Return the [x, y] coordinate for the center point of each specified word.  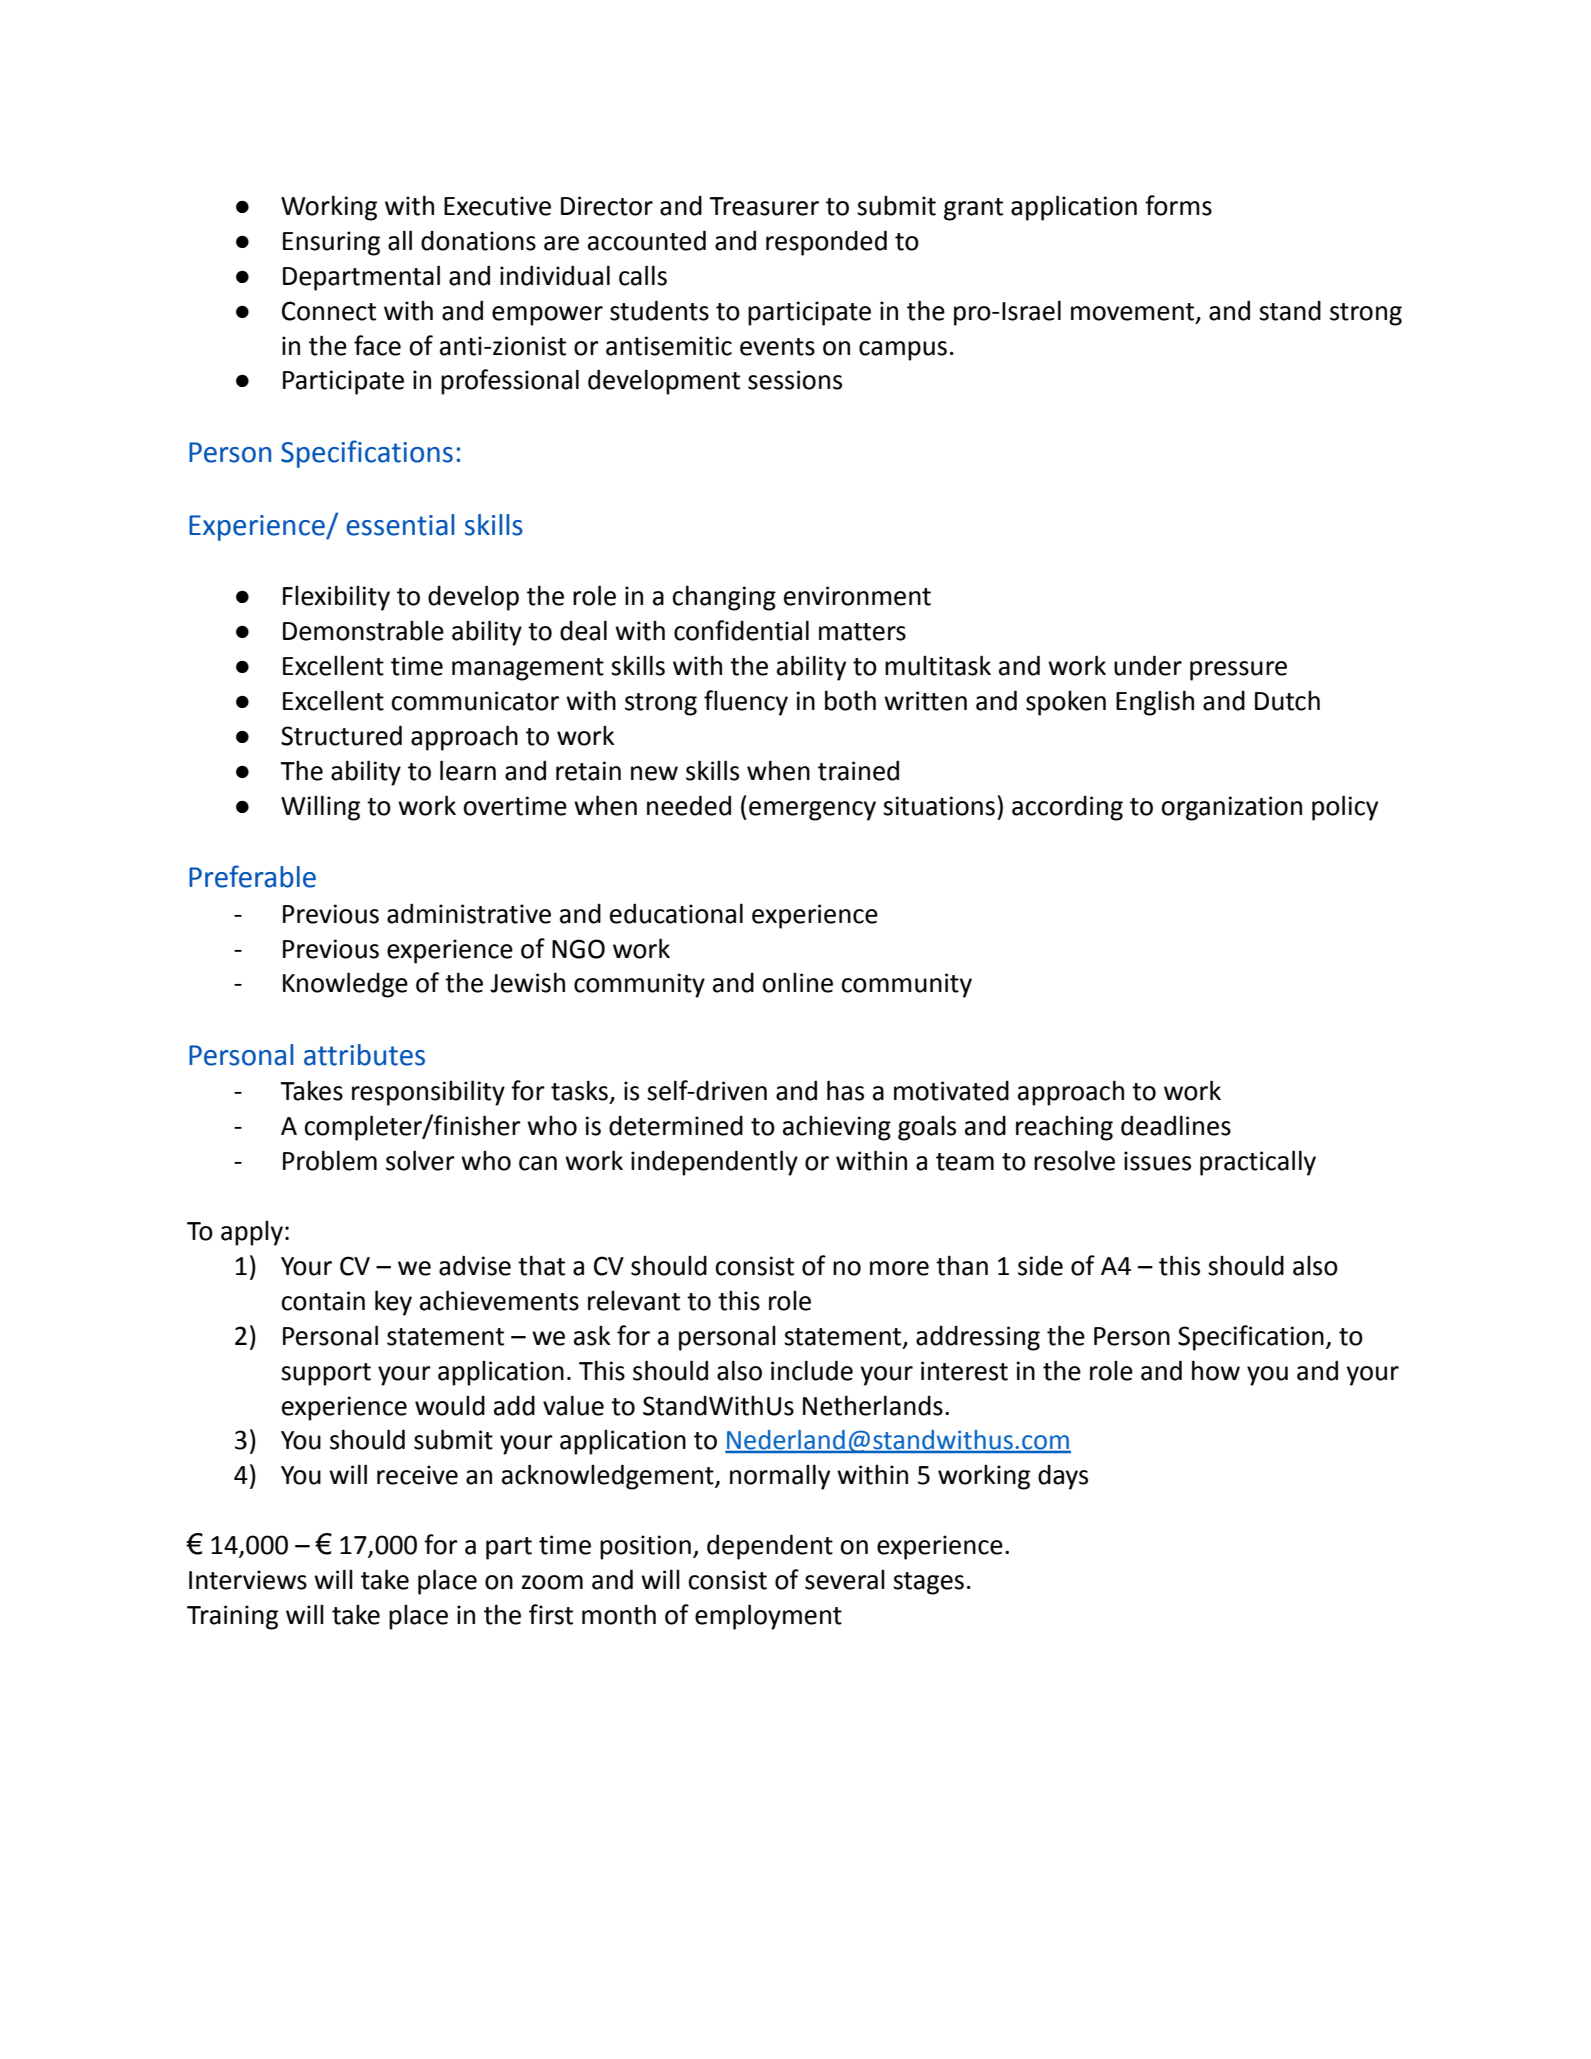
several [845, 1580]
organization [1231, 808]
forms [1178, 205]
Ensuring [331, 243]
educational [676, 913]
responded [826, 243]
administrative [469, 913]
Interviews [248, 1580]
